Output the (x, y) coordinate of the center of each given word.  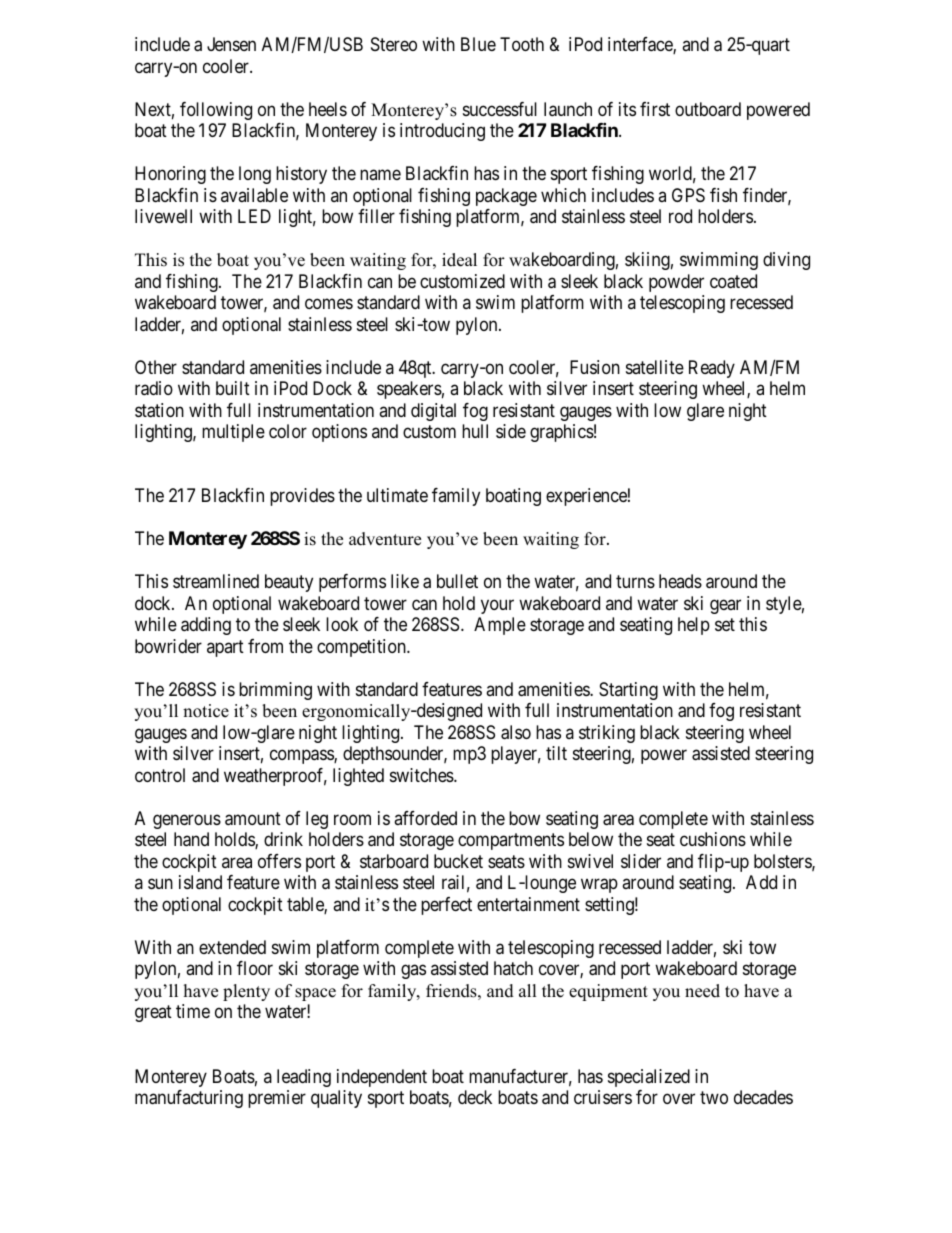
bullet (457, 581)
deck (475, 1097)
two (714, 1097)
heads (680, 581)
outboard (708, 109)
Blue (478, 44)
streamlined (216, 581)
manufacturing (189, 1099)
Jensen (231, 44)
